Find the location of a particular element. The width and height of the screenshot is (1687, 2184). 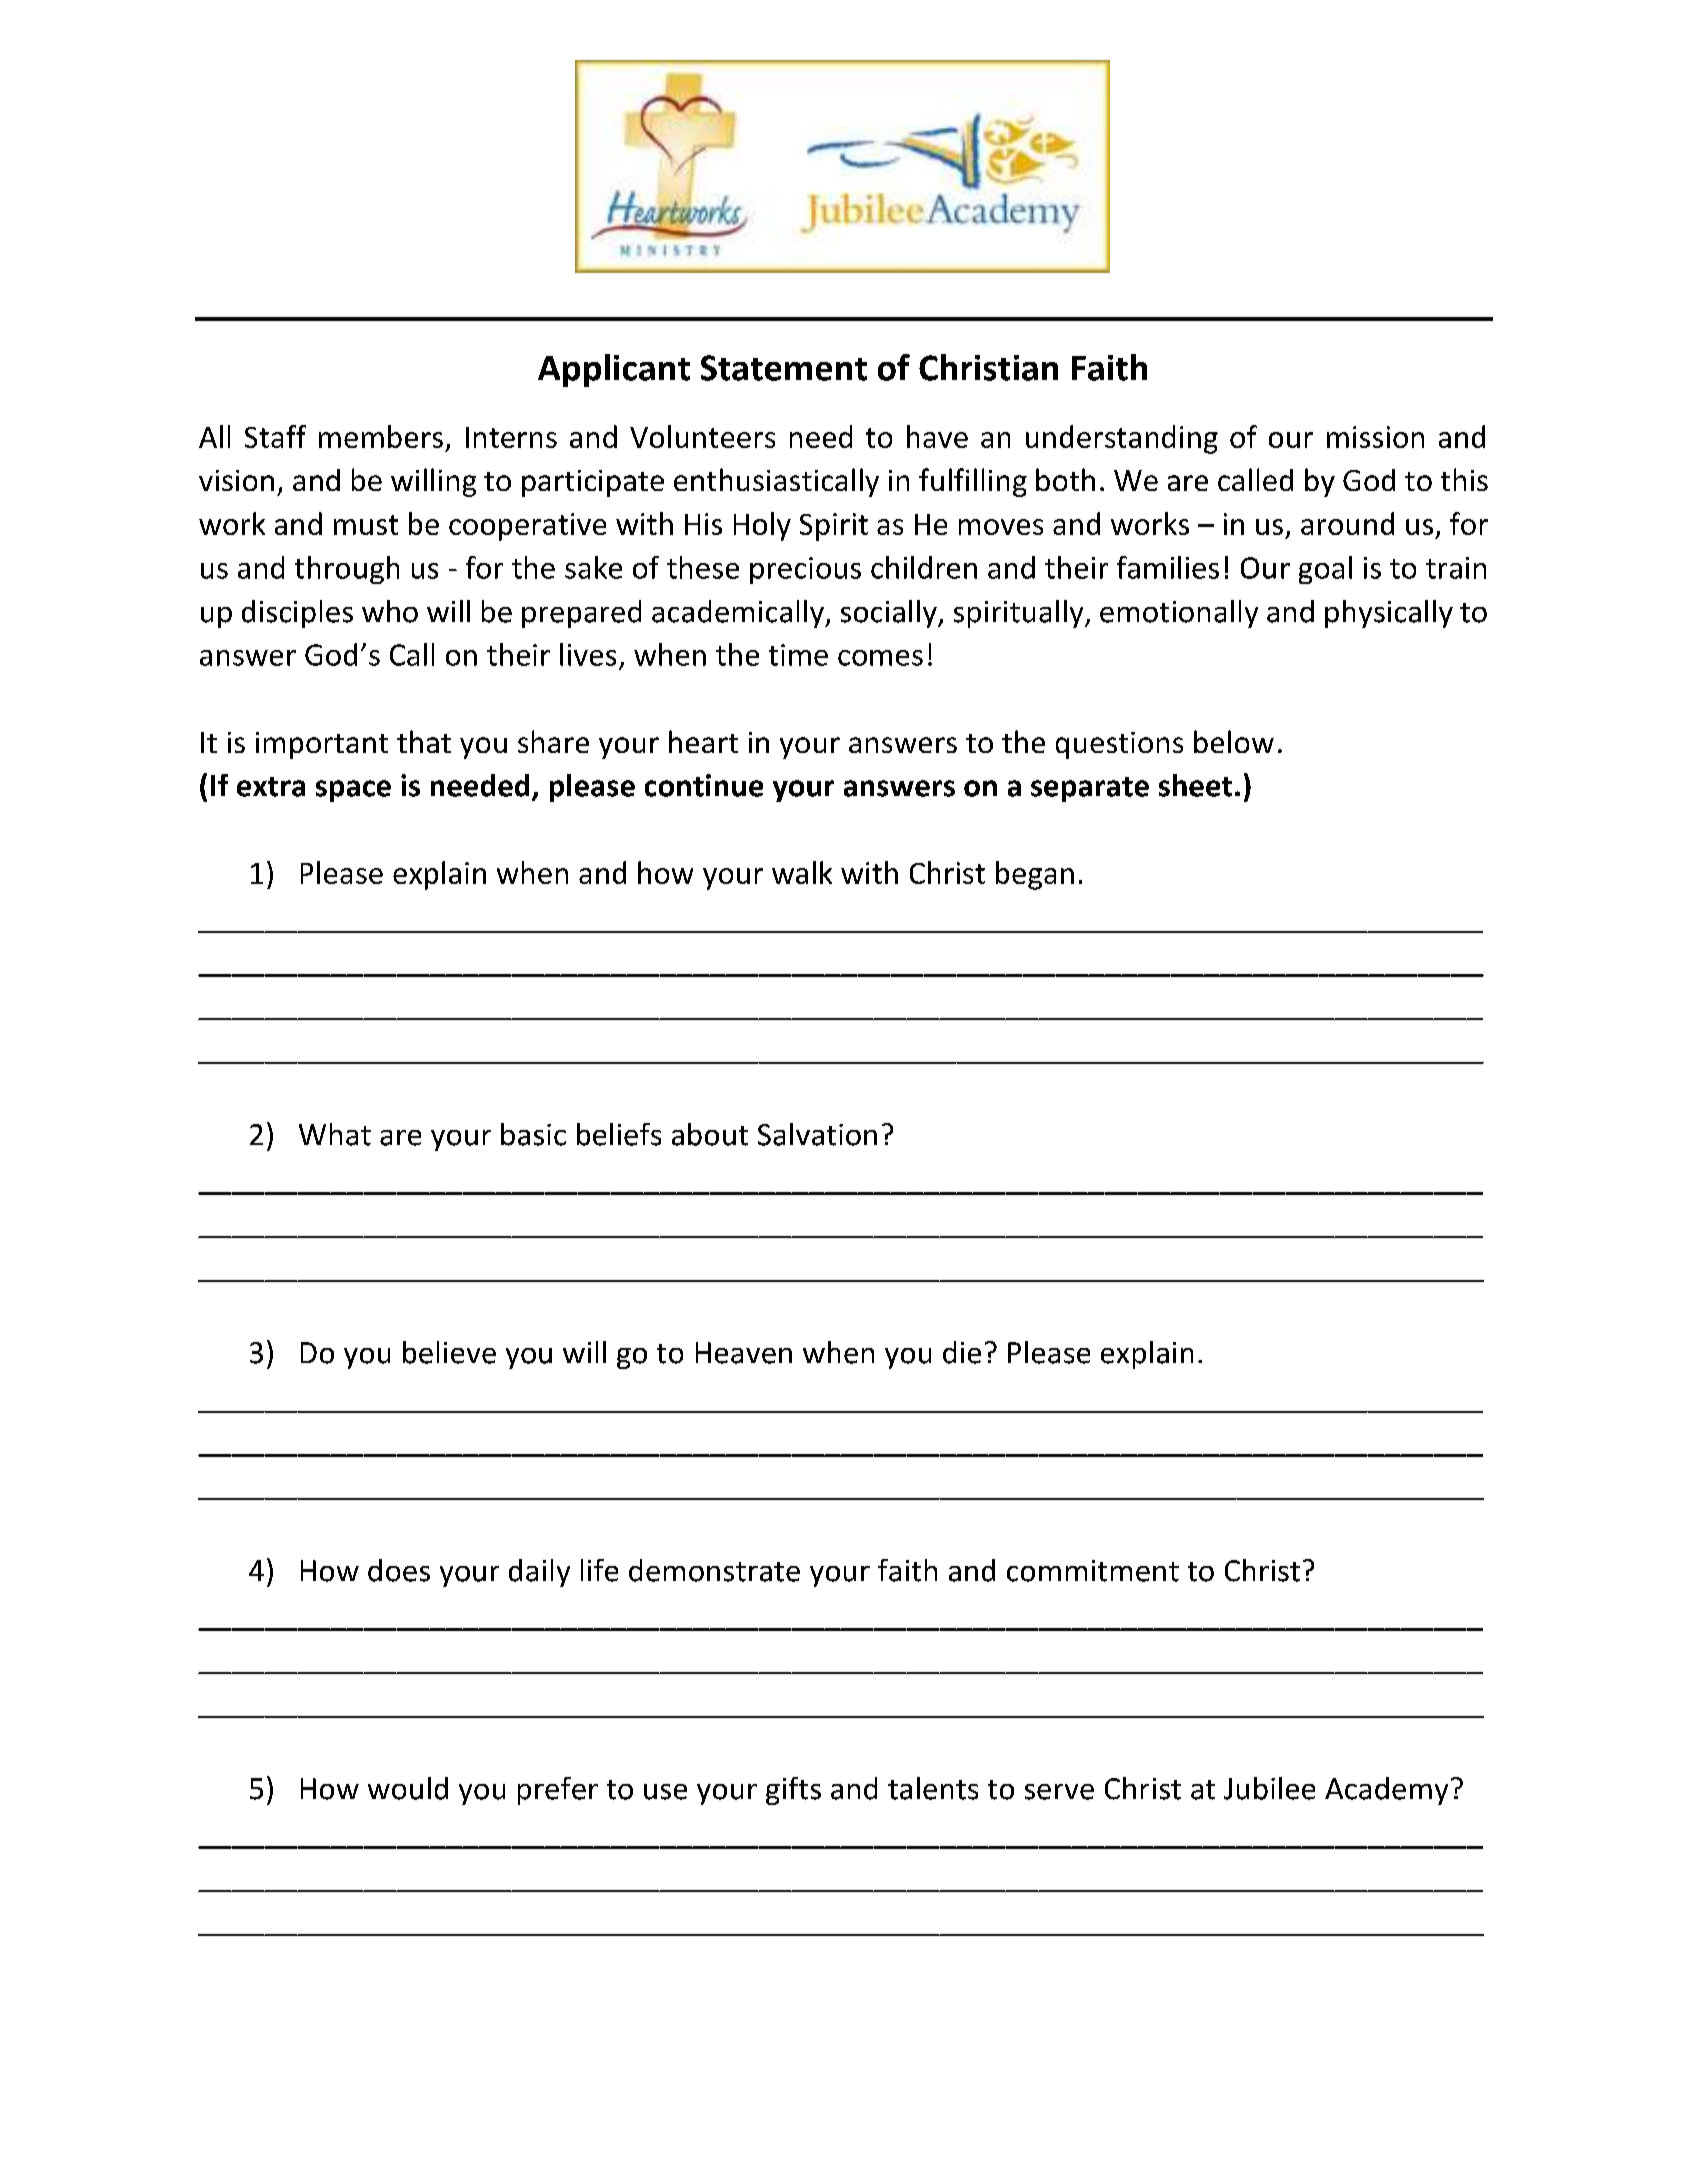

What is located at coordinates (335, 1134).
